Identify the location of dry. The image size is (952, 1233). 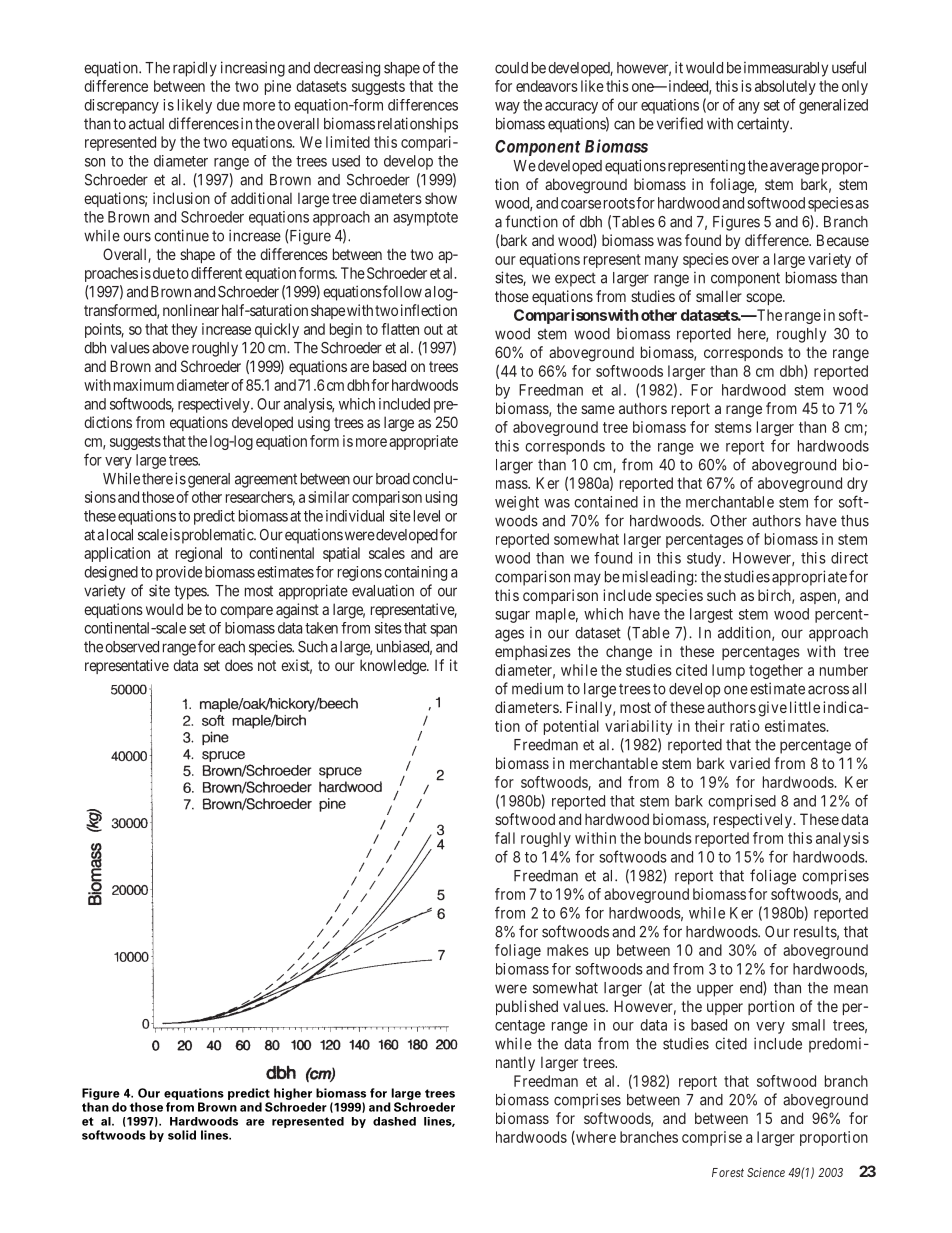
(857, 484).
